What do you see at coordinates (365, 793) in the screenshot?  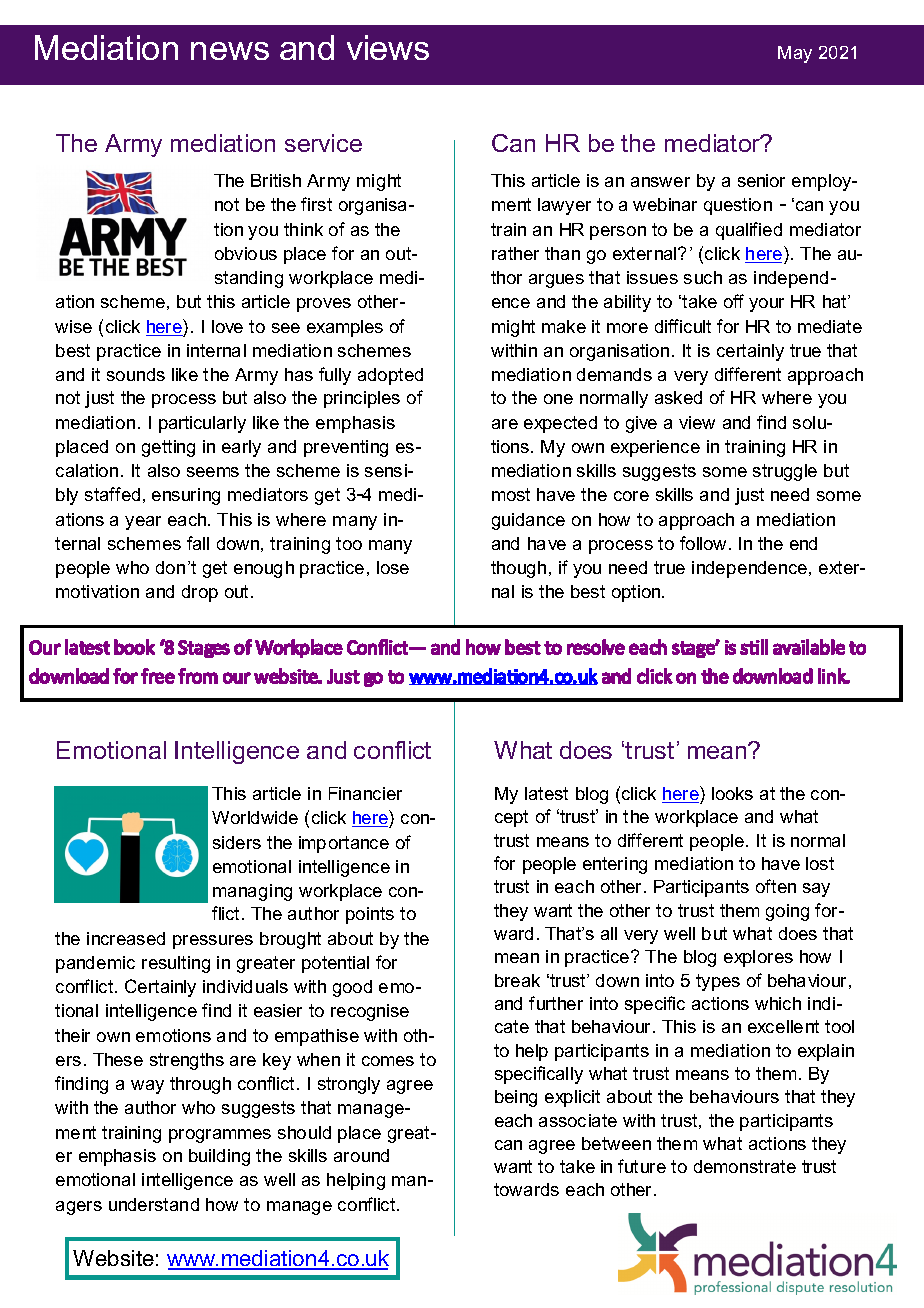 I see `Financier` at bounding box center [365, 793].
